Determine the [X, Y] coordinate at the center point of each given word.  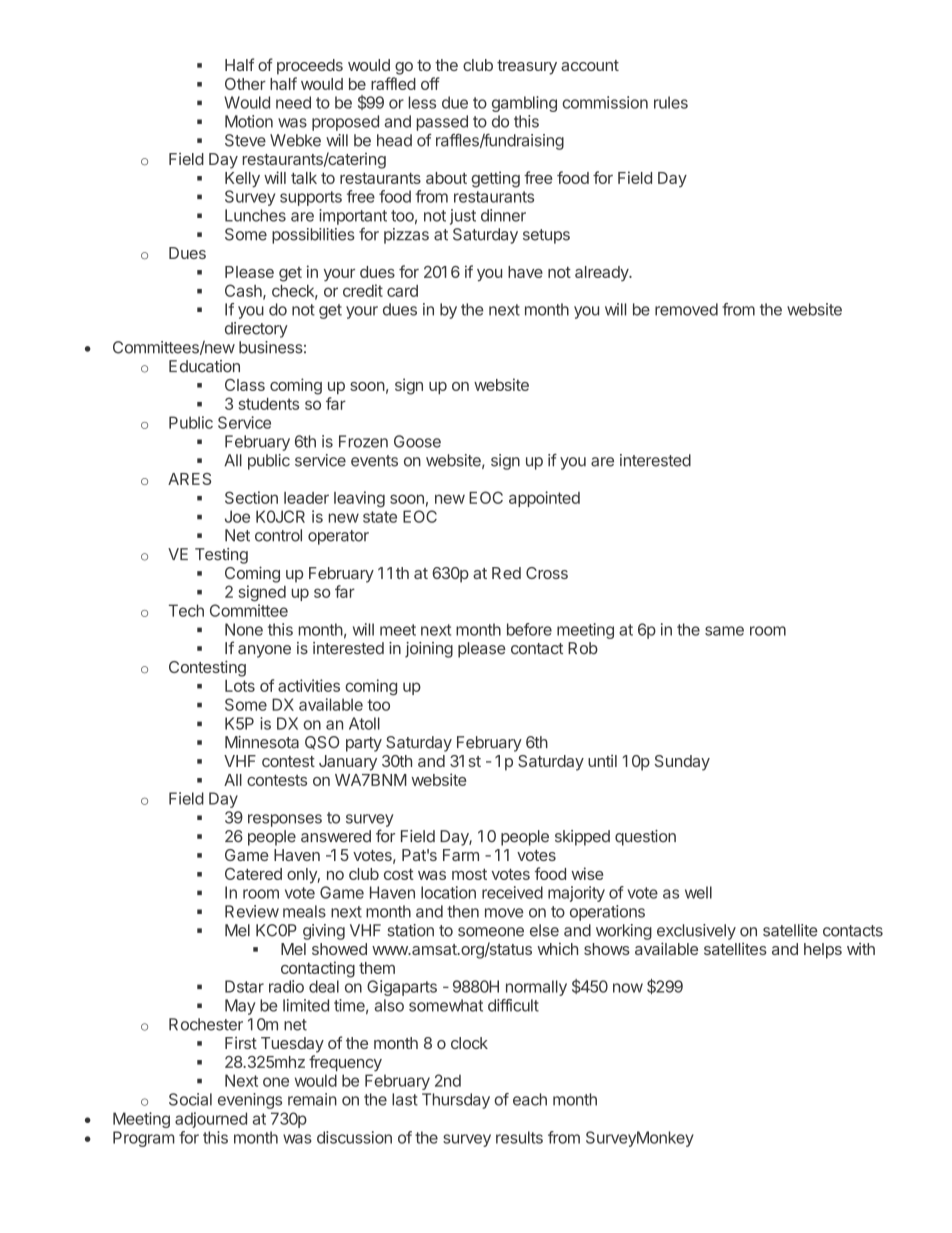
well [698, 892]
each [530, 1099]
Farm [461, 855]
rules [671, 102]
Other [245, 84]
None [244, 629]
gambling [524, 104]
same [724, 631]
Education [204, 366]
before [529, 629]
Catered [253, 874]
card [402, 291]
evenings [250, 1101]
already [603, 274]
